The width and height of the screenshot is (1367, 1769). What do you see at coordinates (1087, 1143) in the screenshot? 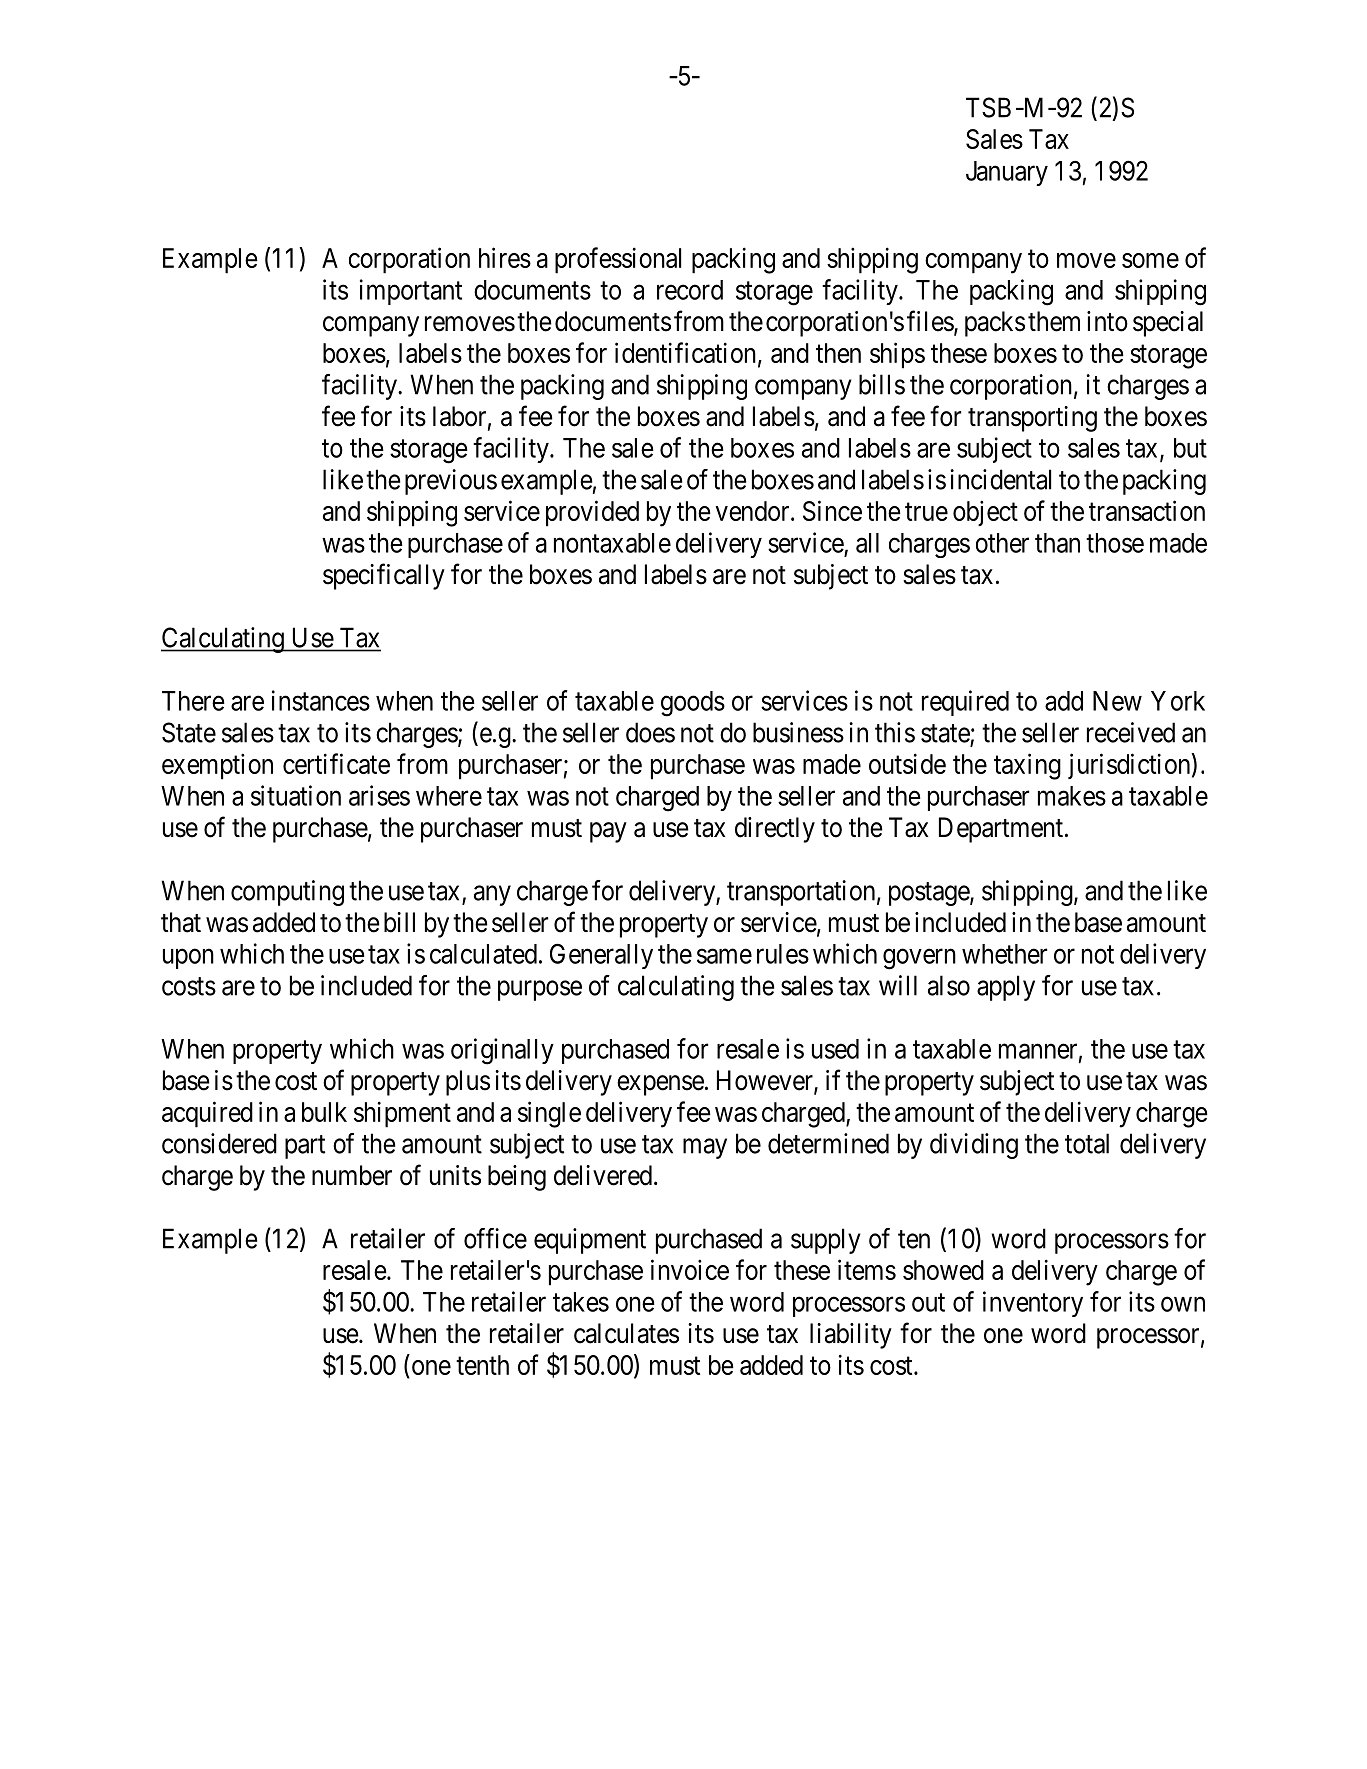
I see `total` at bounding box center [1087, 1143].
